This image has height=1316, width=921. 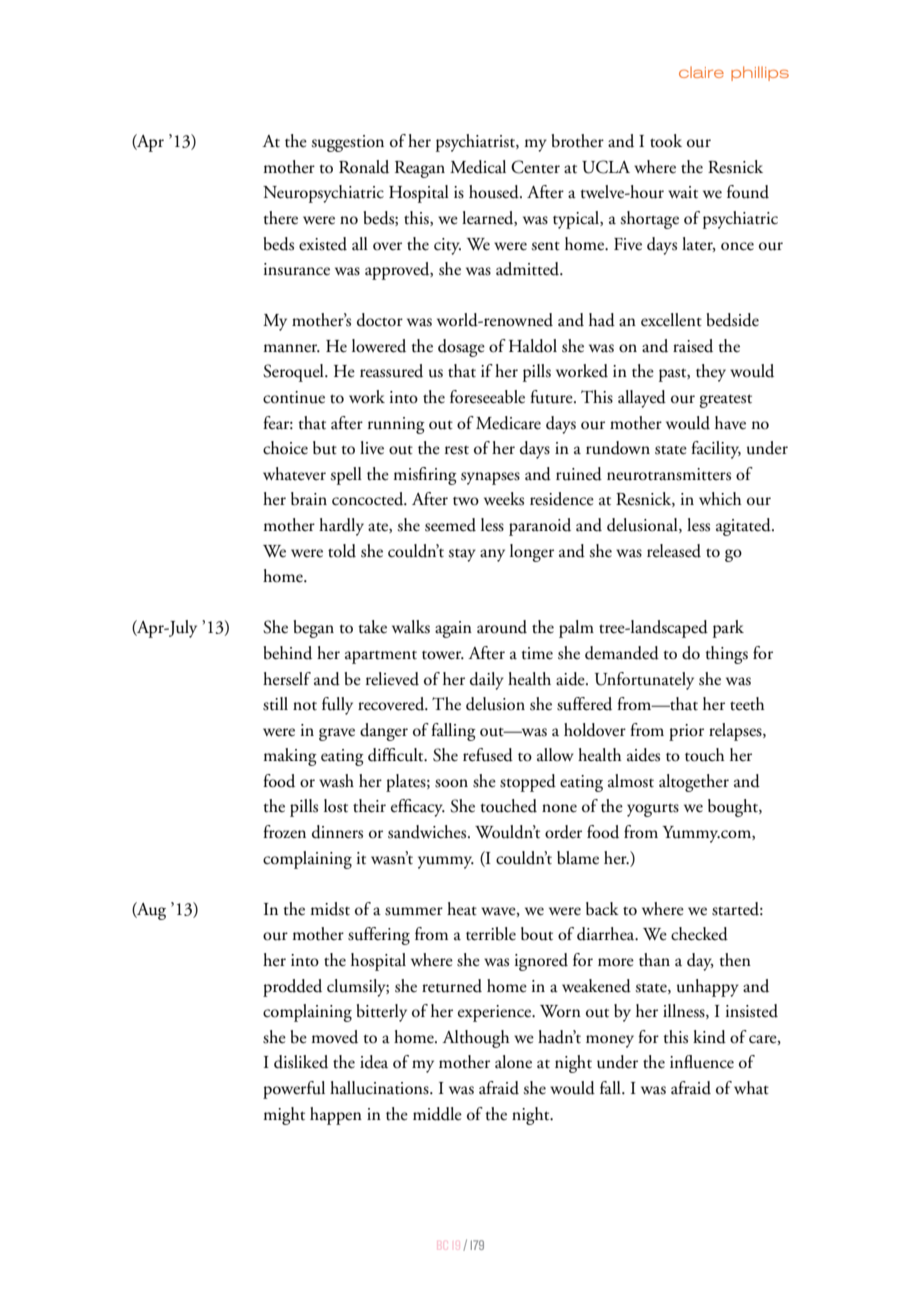 What do you see at coordinates (336, 1116) in the image?
I see `happen` at bounding box center [336, 1116].
